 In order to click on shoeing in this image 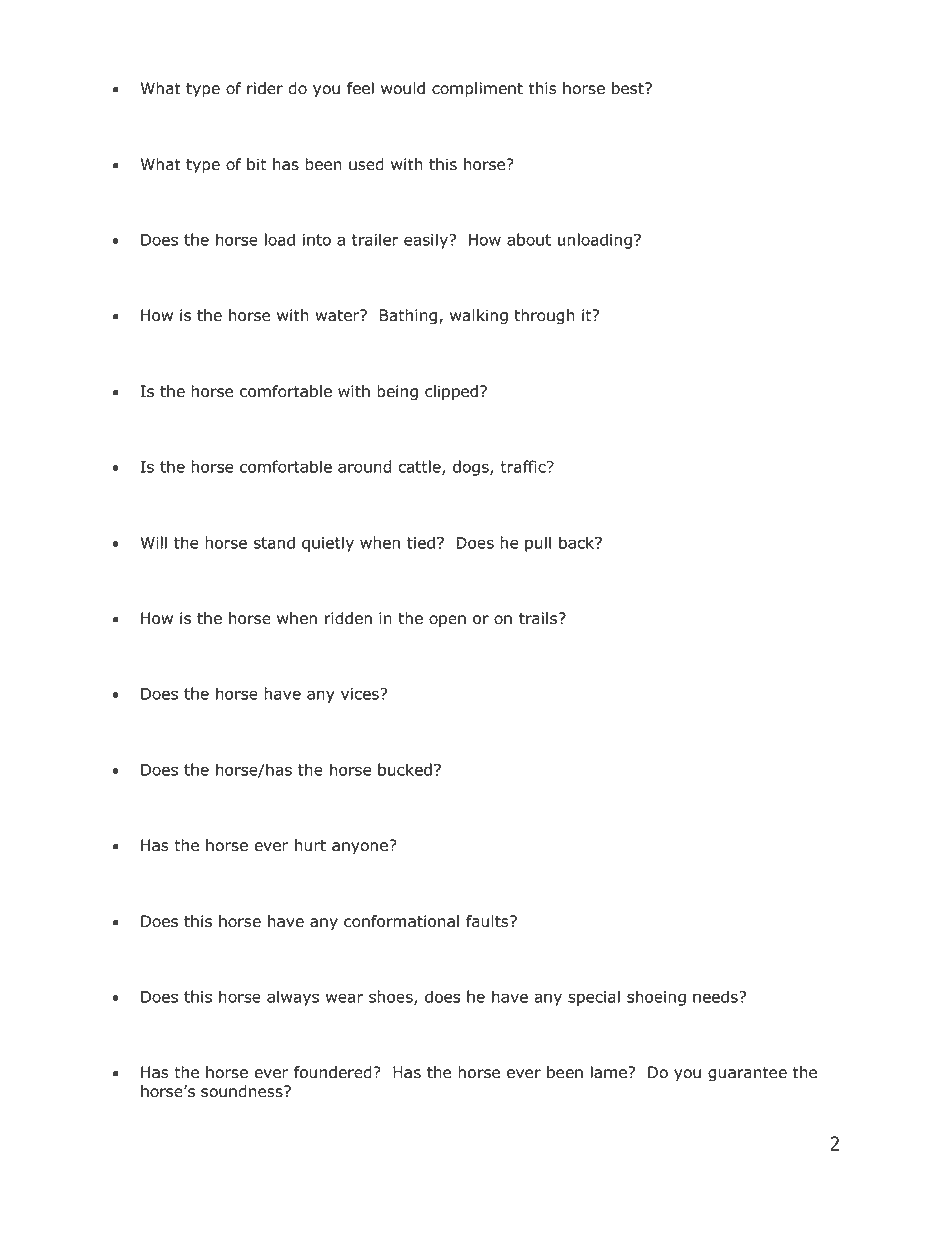, I will do `click(656, 998)`.
